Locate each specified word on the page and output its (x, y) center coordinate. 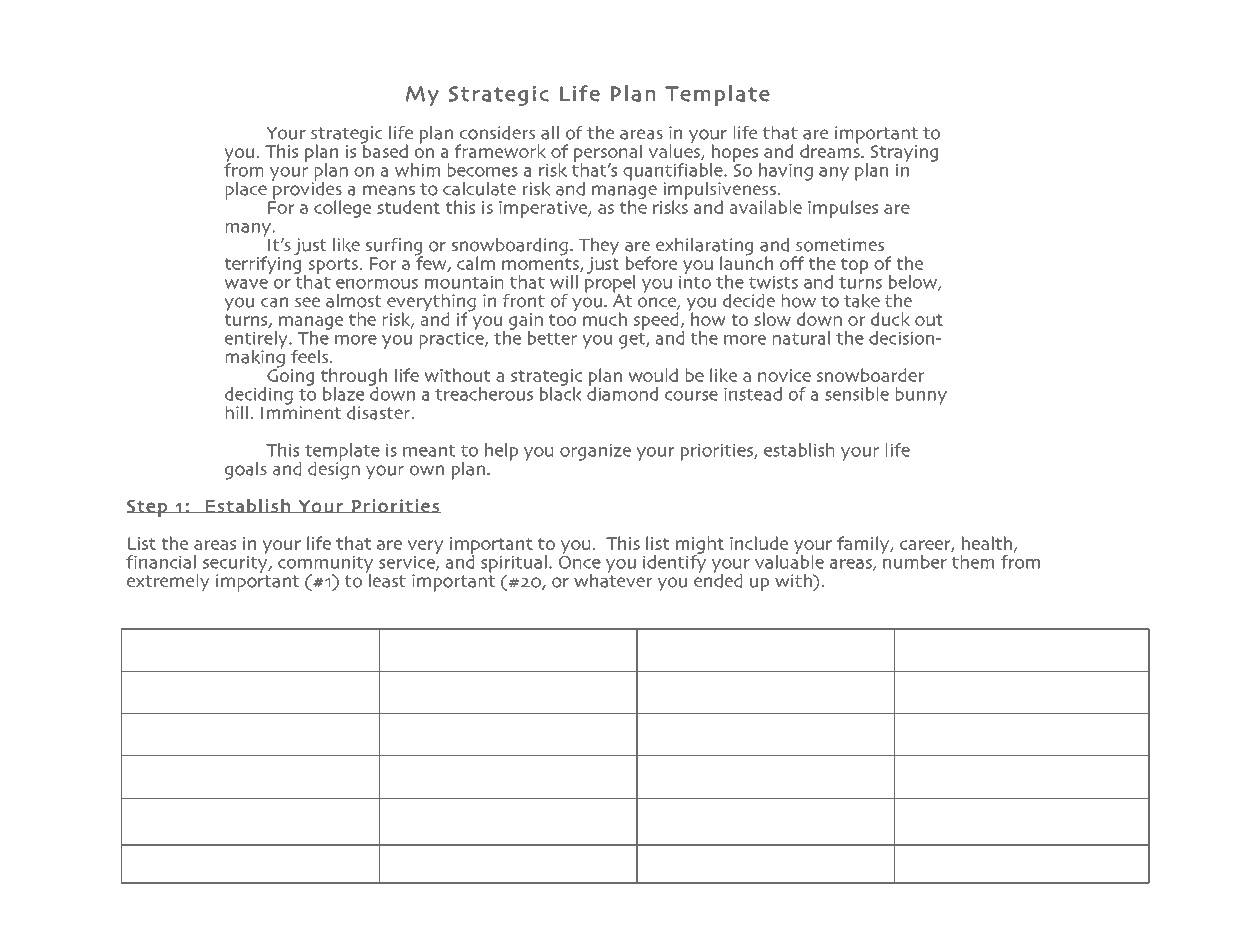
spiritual (514, 565)
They (599, 248)
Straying (904, 153)
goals (246, 471)
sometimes (840, 245)
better (552, 338)
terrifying (262, 264)
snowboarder (870, 375)
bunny (921, 396)
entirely (257, 341)
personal (608, 154)
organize (595, 452)
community (325, 565)
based (384, 150)
